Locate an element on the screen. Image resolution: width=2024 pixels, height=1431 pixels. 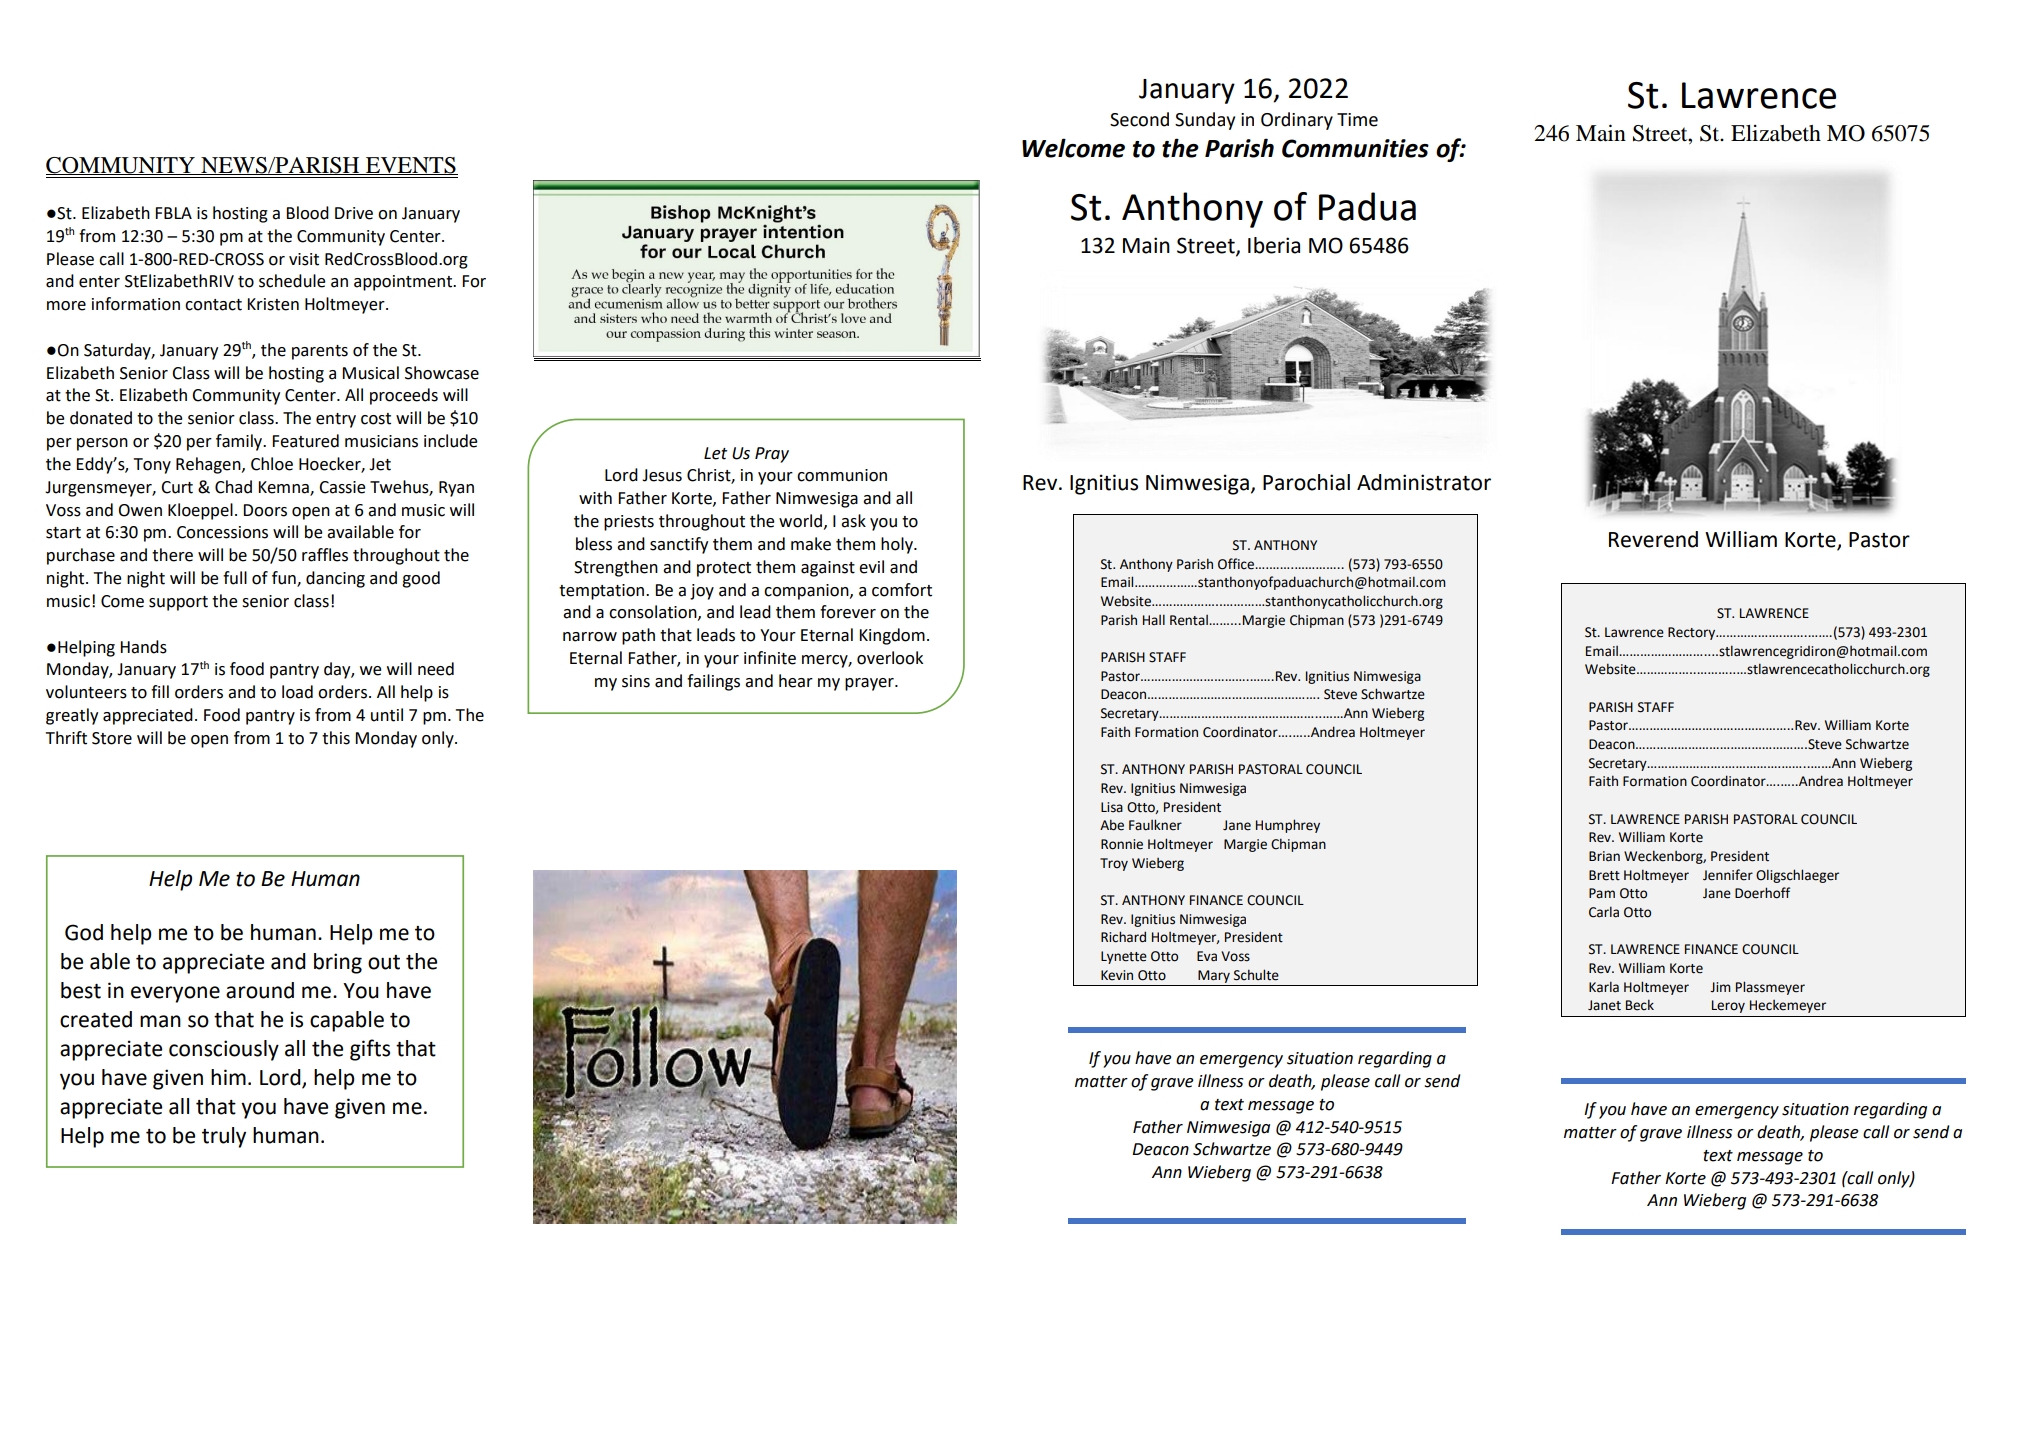
Richard is located at coordinates (1123, 937).
